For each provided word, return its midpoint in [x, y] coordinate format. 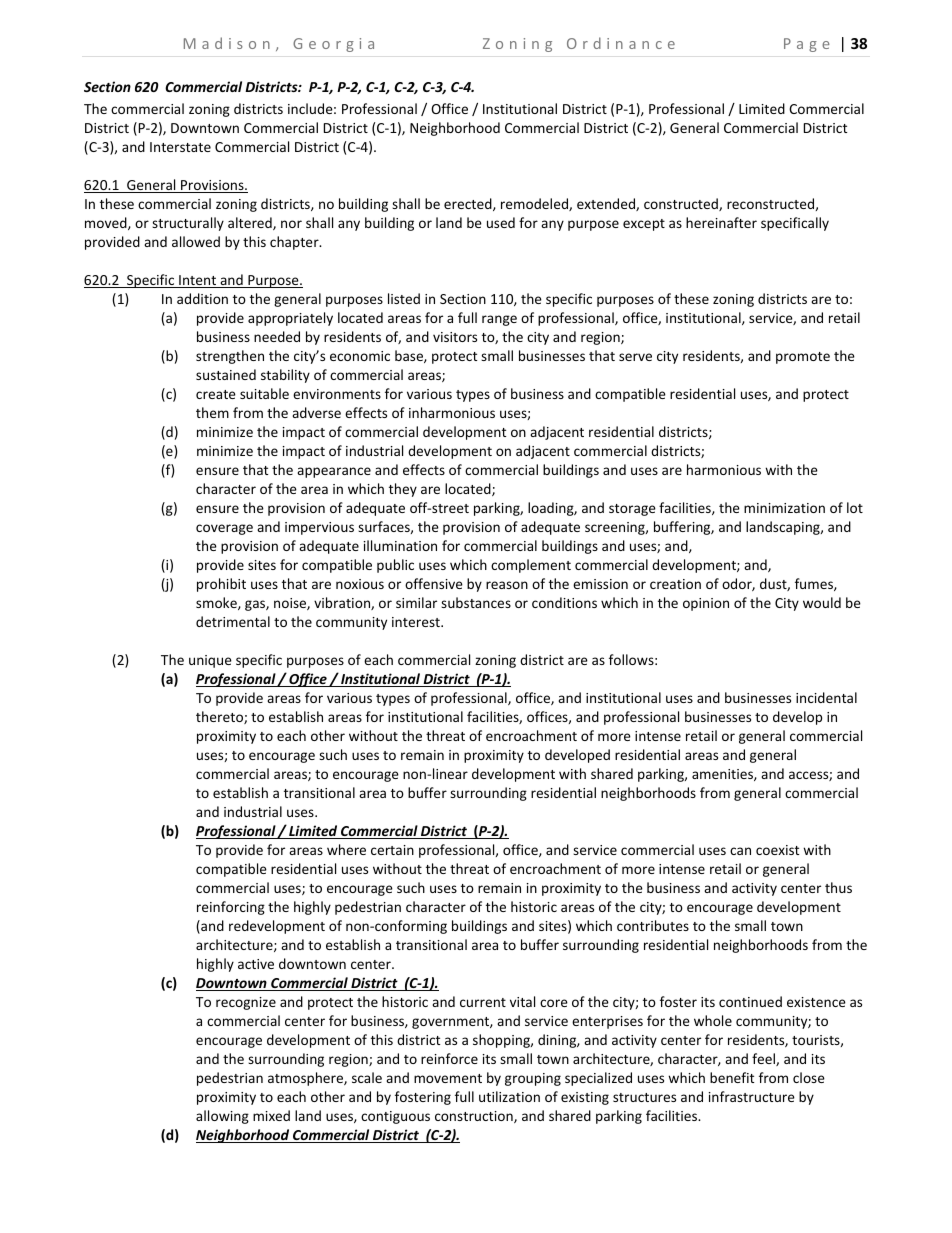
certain [392, 850]
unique [210, 661]
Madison [227, 43]
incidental [826, 697]
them [212, 412]
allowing [222, 1117]
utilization [509, 1096]
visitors [455, 337]
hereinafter [721, 222]
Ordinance [621, 43]
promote [803, 358]
